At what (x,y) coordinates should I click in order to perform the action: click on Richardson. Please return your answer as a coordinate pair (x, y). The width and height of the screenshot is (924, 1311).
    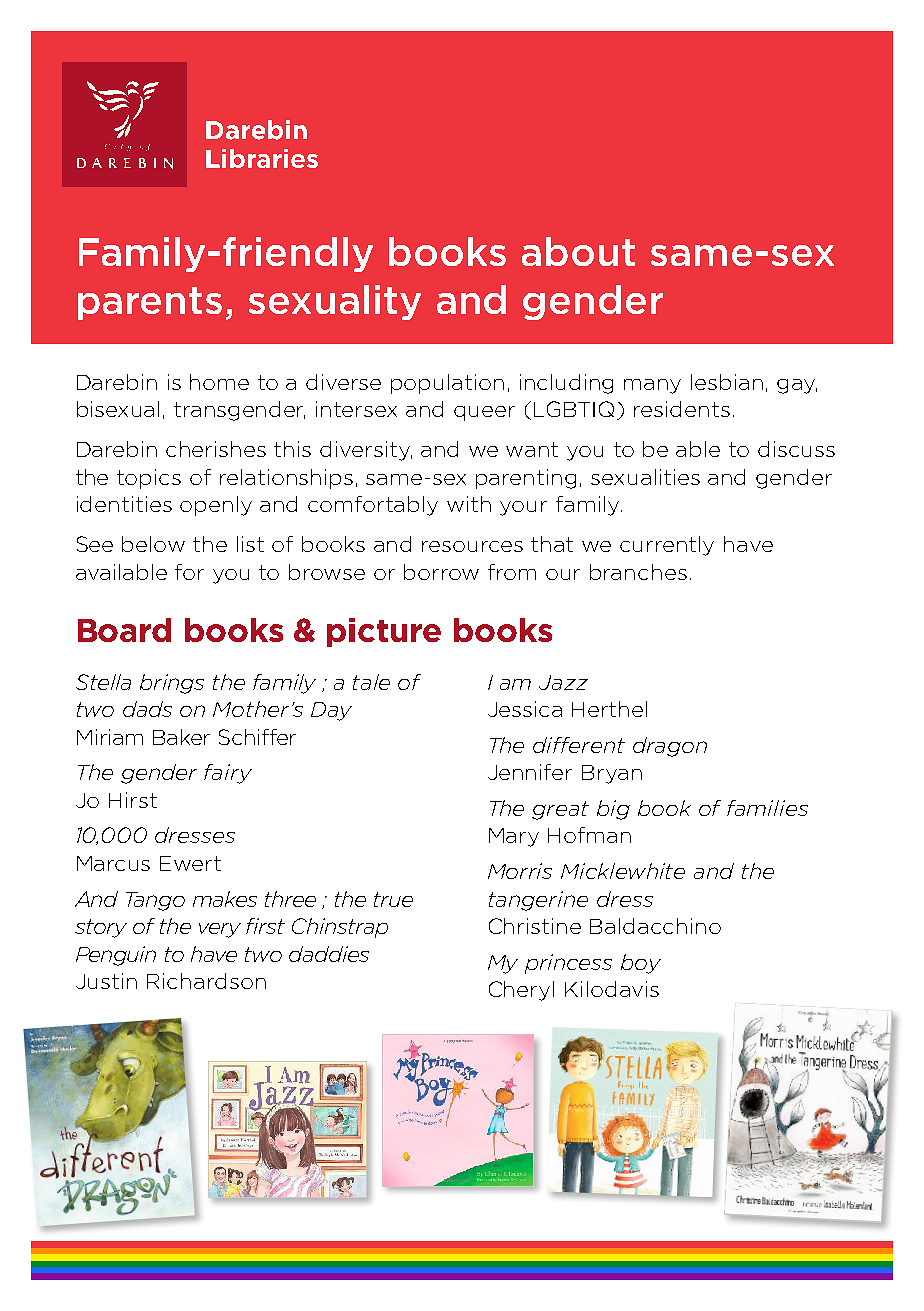
    Looking at the image, I should click on (206, 981).
